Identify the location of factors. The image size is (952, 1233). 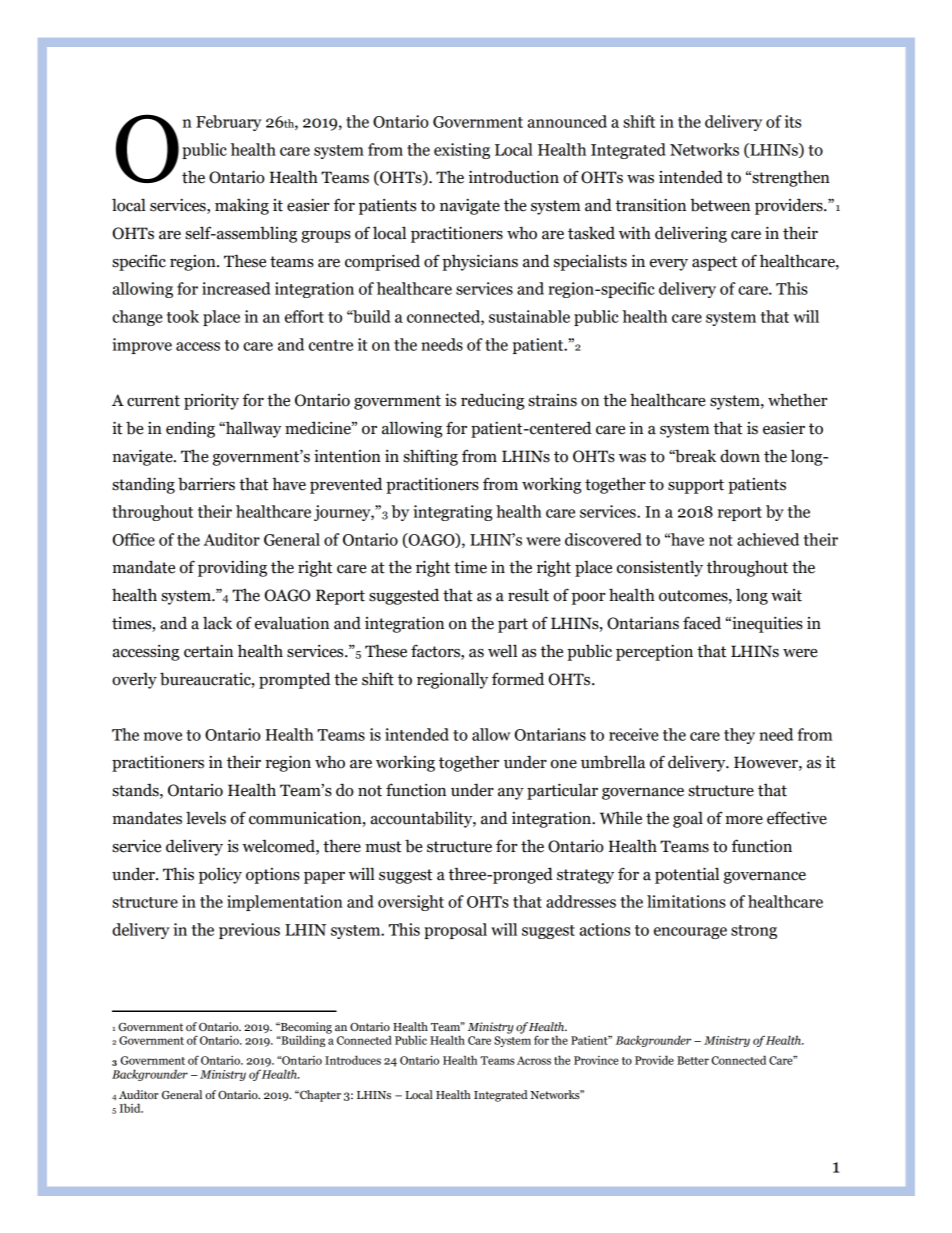
(436, 651).
